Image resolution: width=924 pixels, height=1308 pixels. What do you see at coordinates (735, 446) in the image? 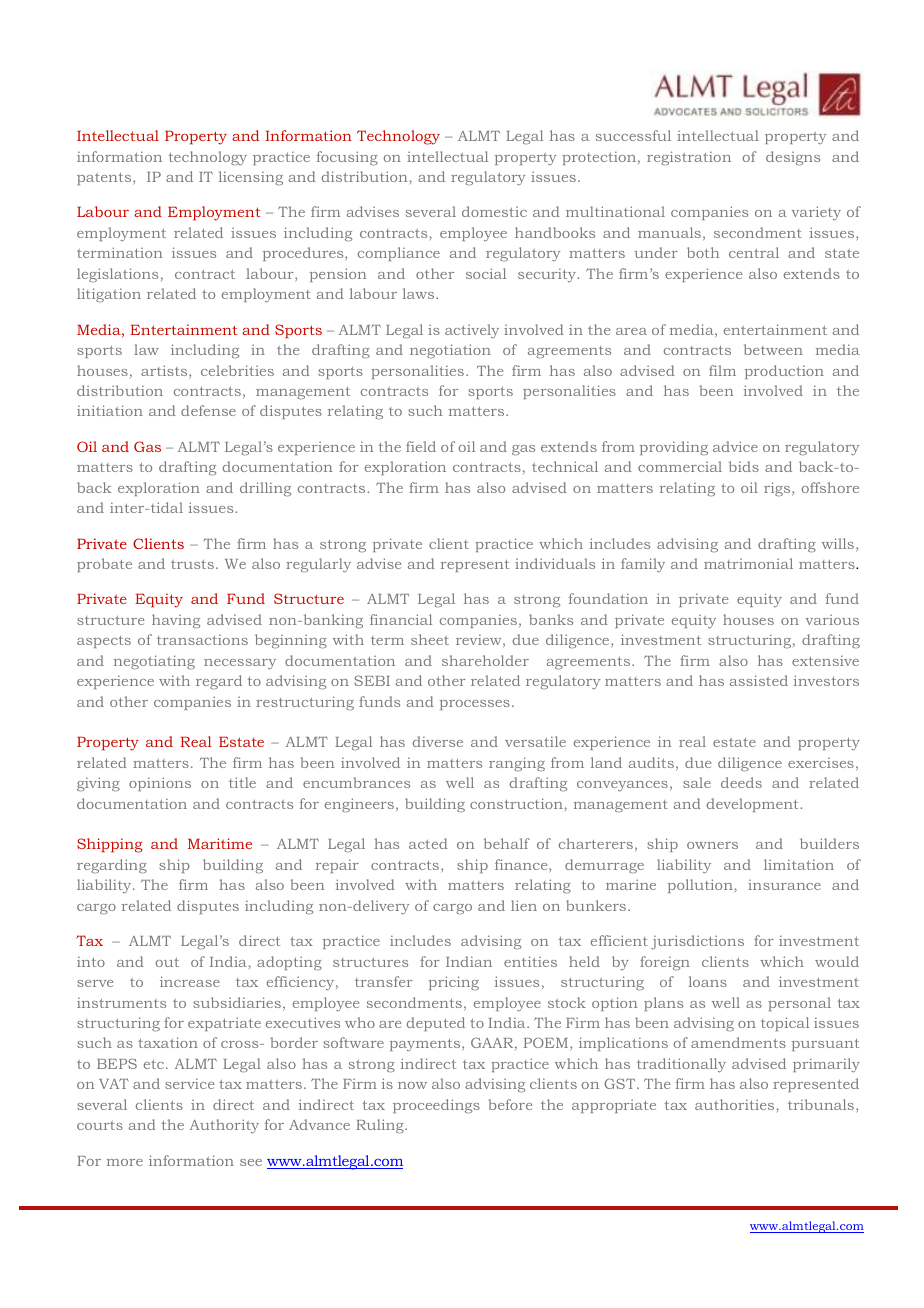
I see `advice` at bounding box center [735, 446].
